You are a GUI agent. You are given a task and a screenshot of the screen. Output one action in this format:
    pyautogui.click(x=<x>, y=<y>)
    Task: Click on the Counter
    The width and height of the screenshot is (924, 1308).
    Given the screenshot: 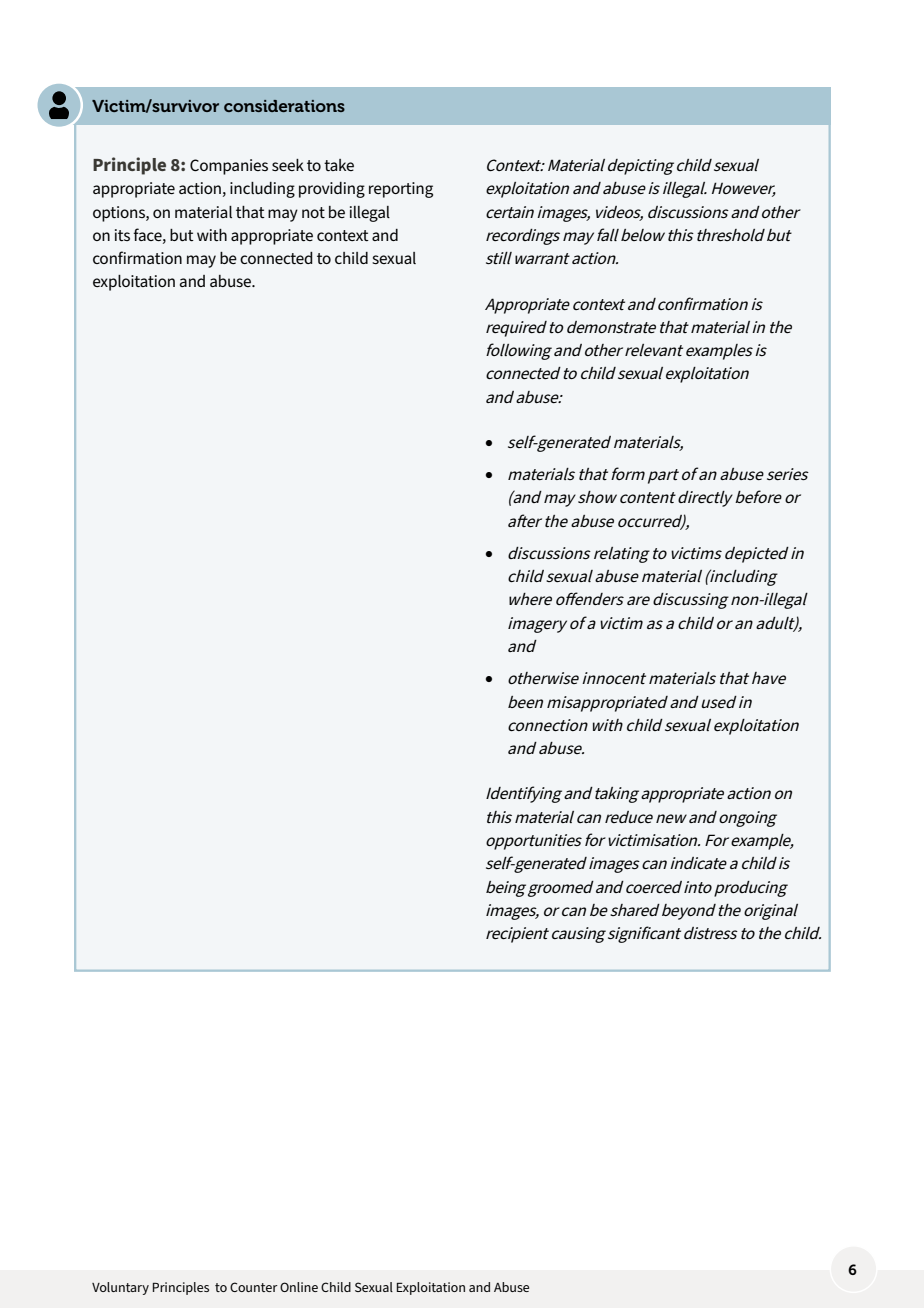 What is the action you would take?
    pyautogui.click(x=254, y=1287)
